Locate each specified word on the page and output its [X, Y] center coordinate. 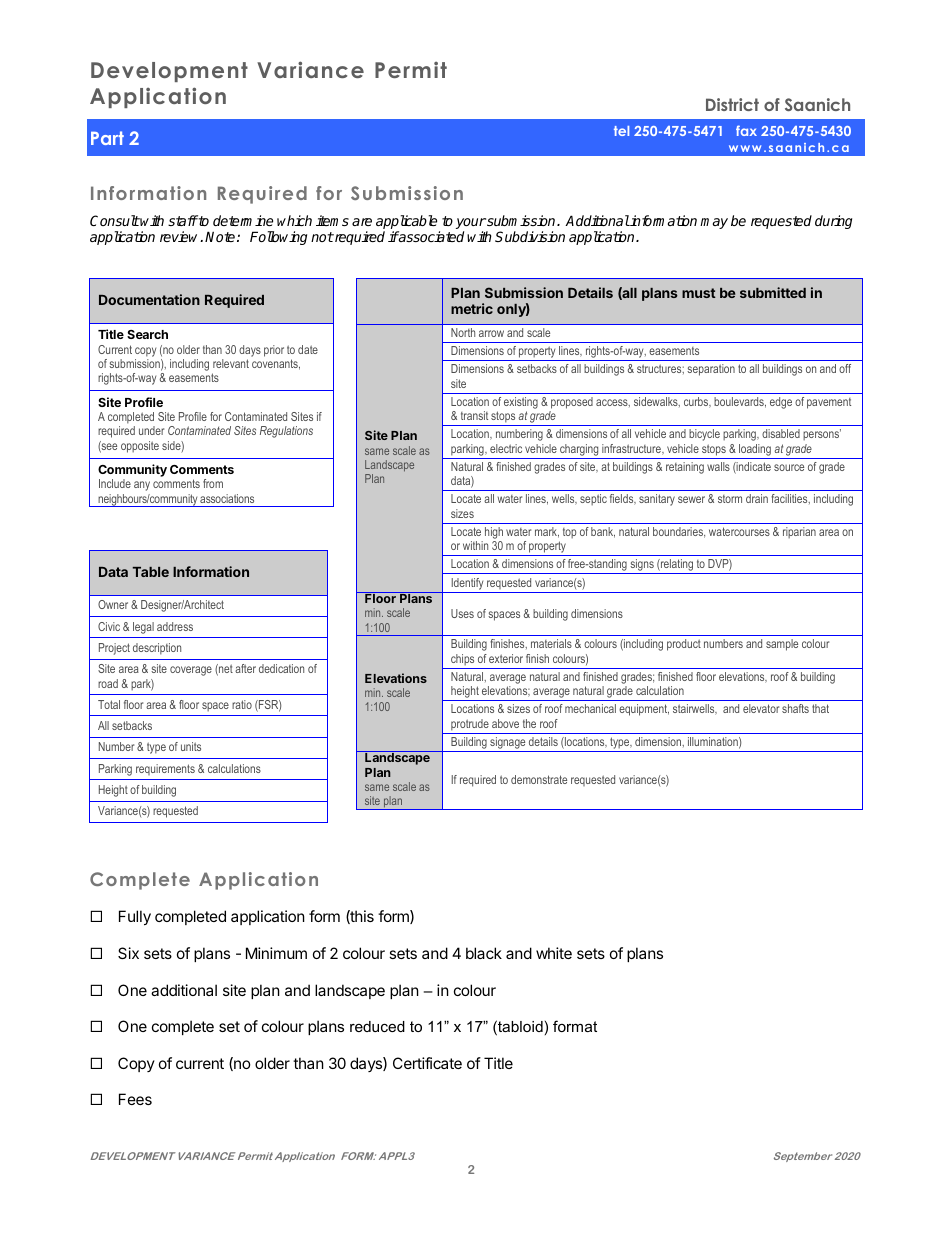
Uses [462, 613]
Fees [135, 1099]
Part [107, 138]
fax [746, 130]
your [471, 225]
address [175, 626]
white [554, 953]
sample [782, 645]
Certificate [427, 1063]
